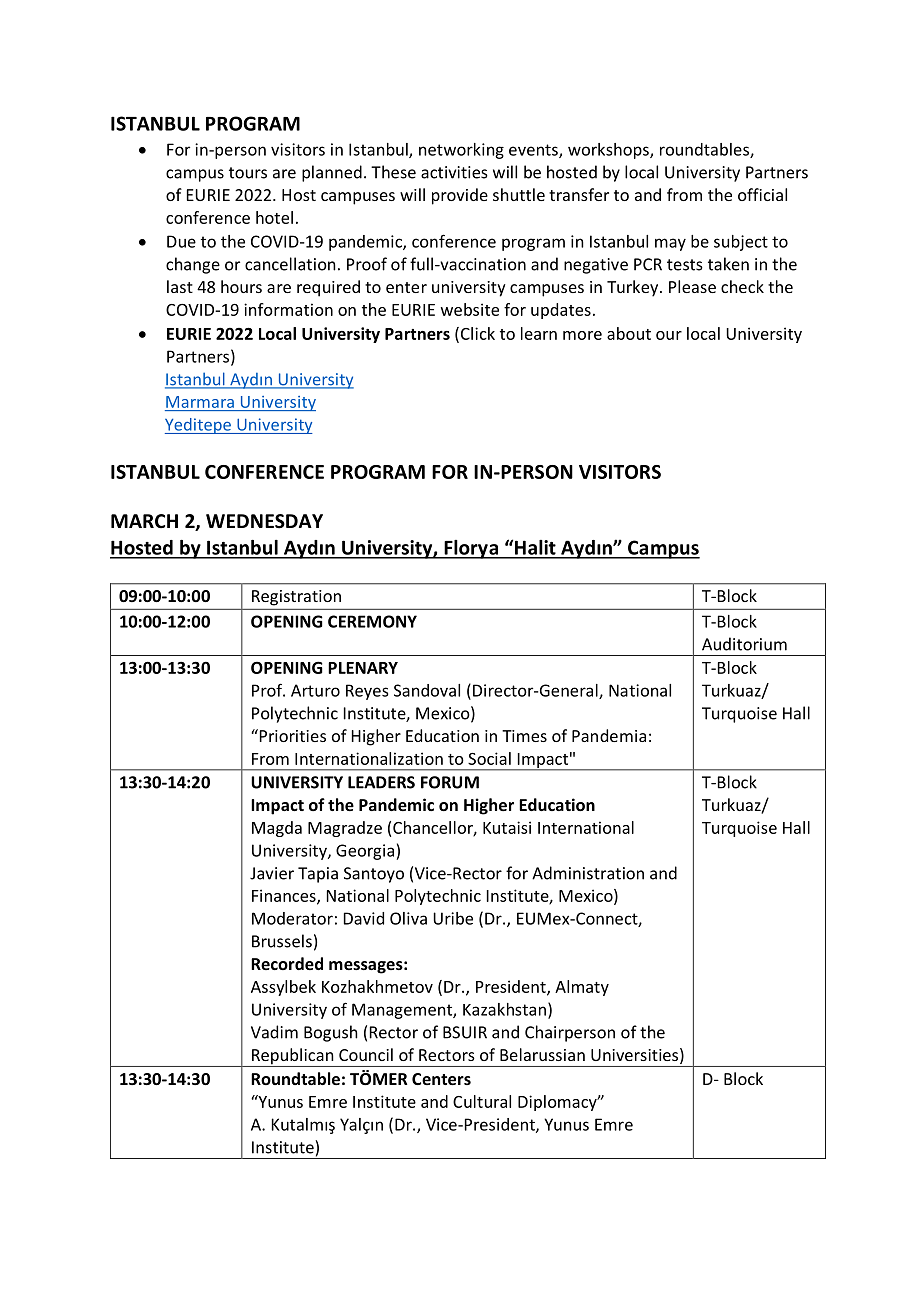 The image size is (924, 1308). Describe the element at coordinates (629, 333) in the image. I see `about` at that location.
